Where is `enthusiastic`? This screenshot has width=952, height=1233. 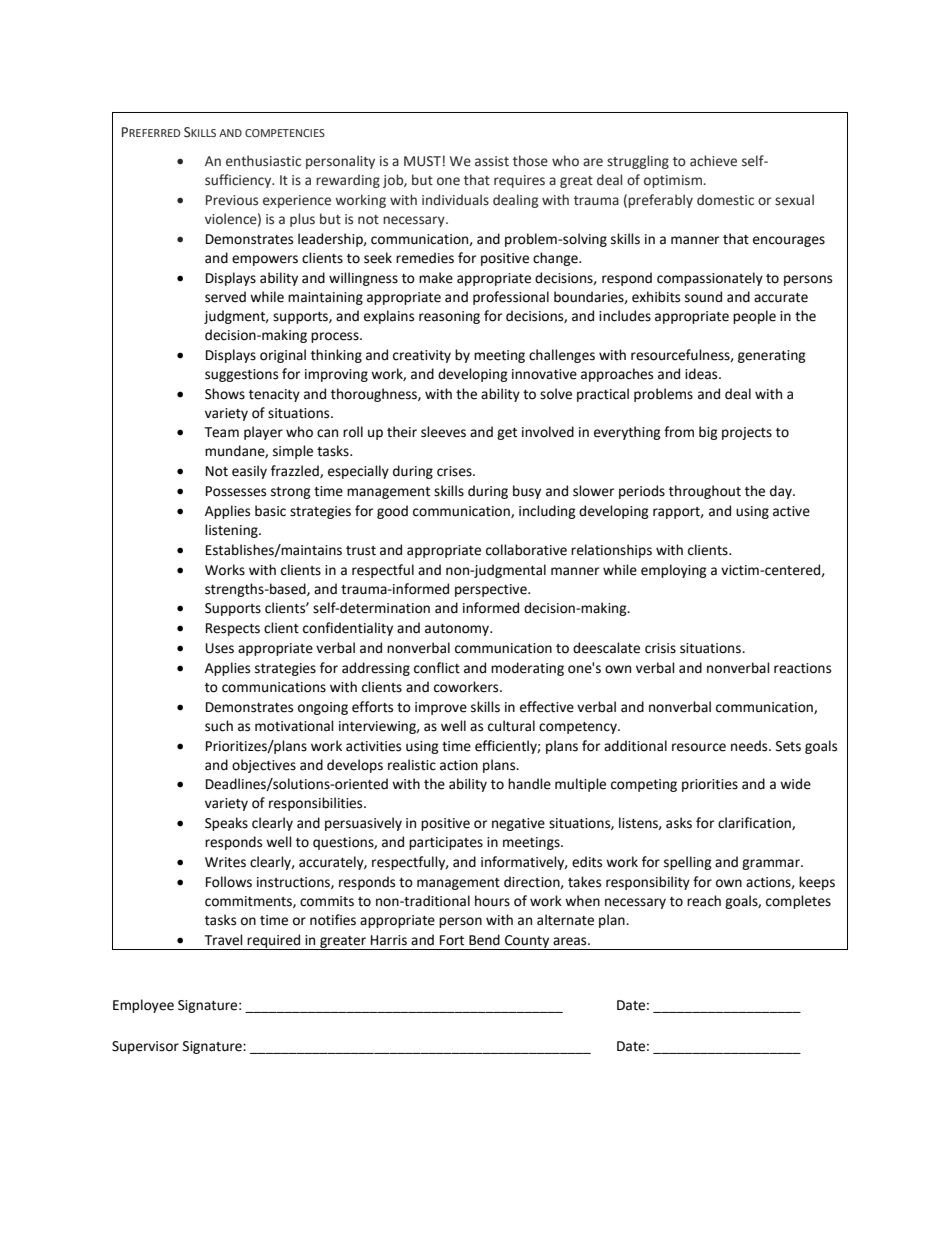 enthusiastic is located at coordinates (263, 161).
